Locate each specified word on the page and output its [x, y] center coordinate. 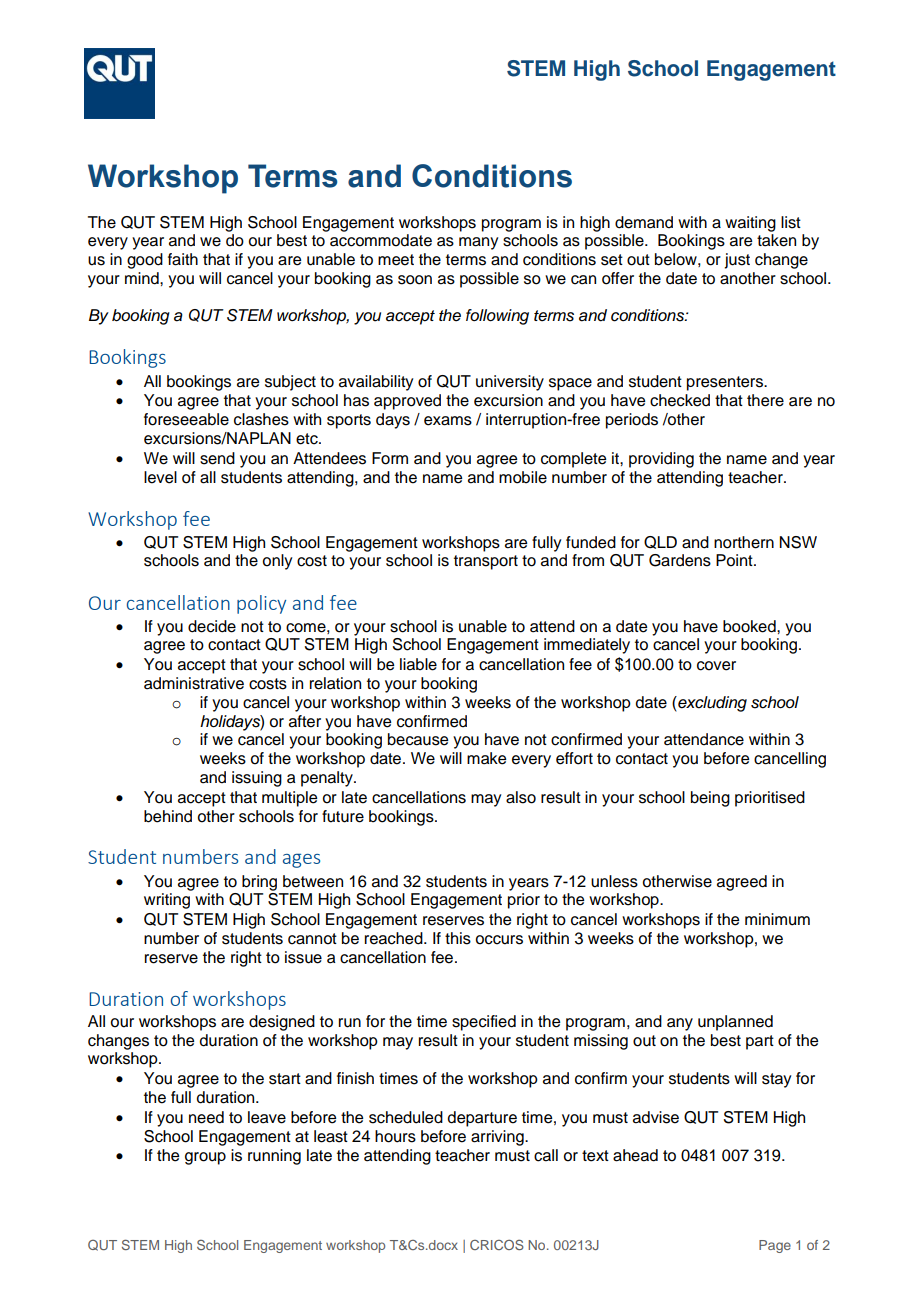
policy [261, 604]
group [205, 1158]
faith [183, 259]
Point [735, 560]
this [458, 938]
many [478, 243]
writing [167, 901]
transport [486, 562]
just [737, 261]
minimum [777, 919]
